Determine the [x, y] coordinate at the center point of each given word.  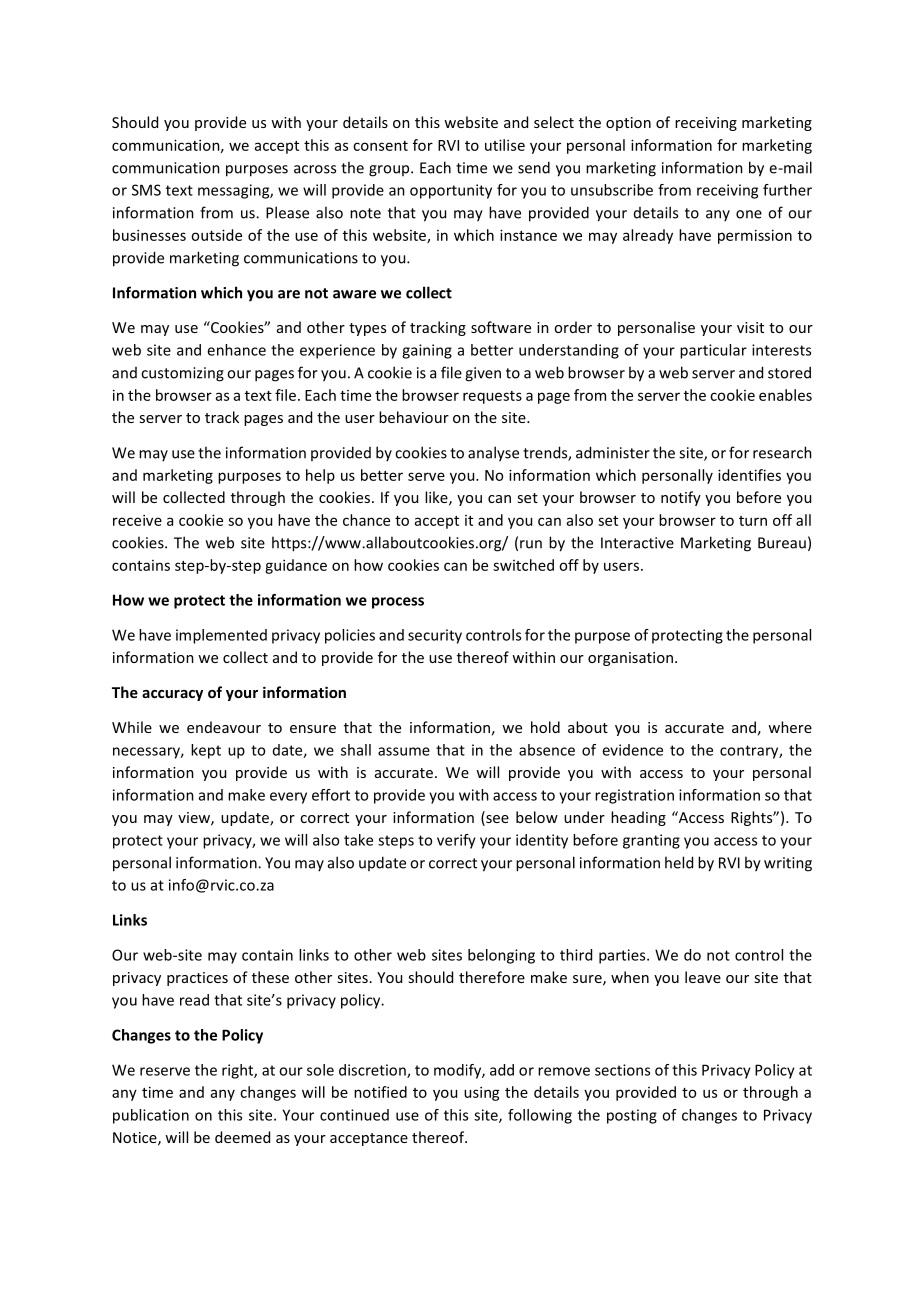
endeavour [224, 727]
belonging [501, 956]
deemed [242, 1137]
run [531, 544]
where [790, 727]
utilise [505, 145]
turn [753, 521]
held [679, 862]
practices [197, 979]
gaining [427, 351]
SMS [146, 190]
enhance [236, 350]
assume [404, 751]
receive [137, 520]
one [749, 214]
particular [713, 351]
